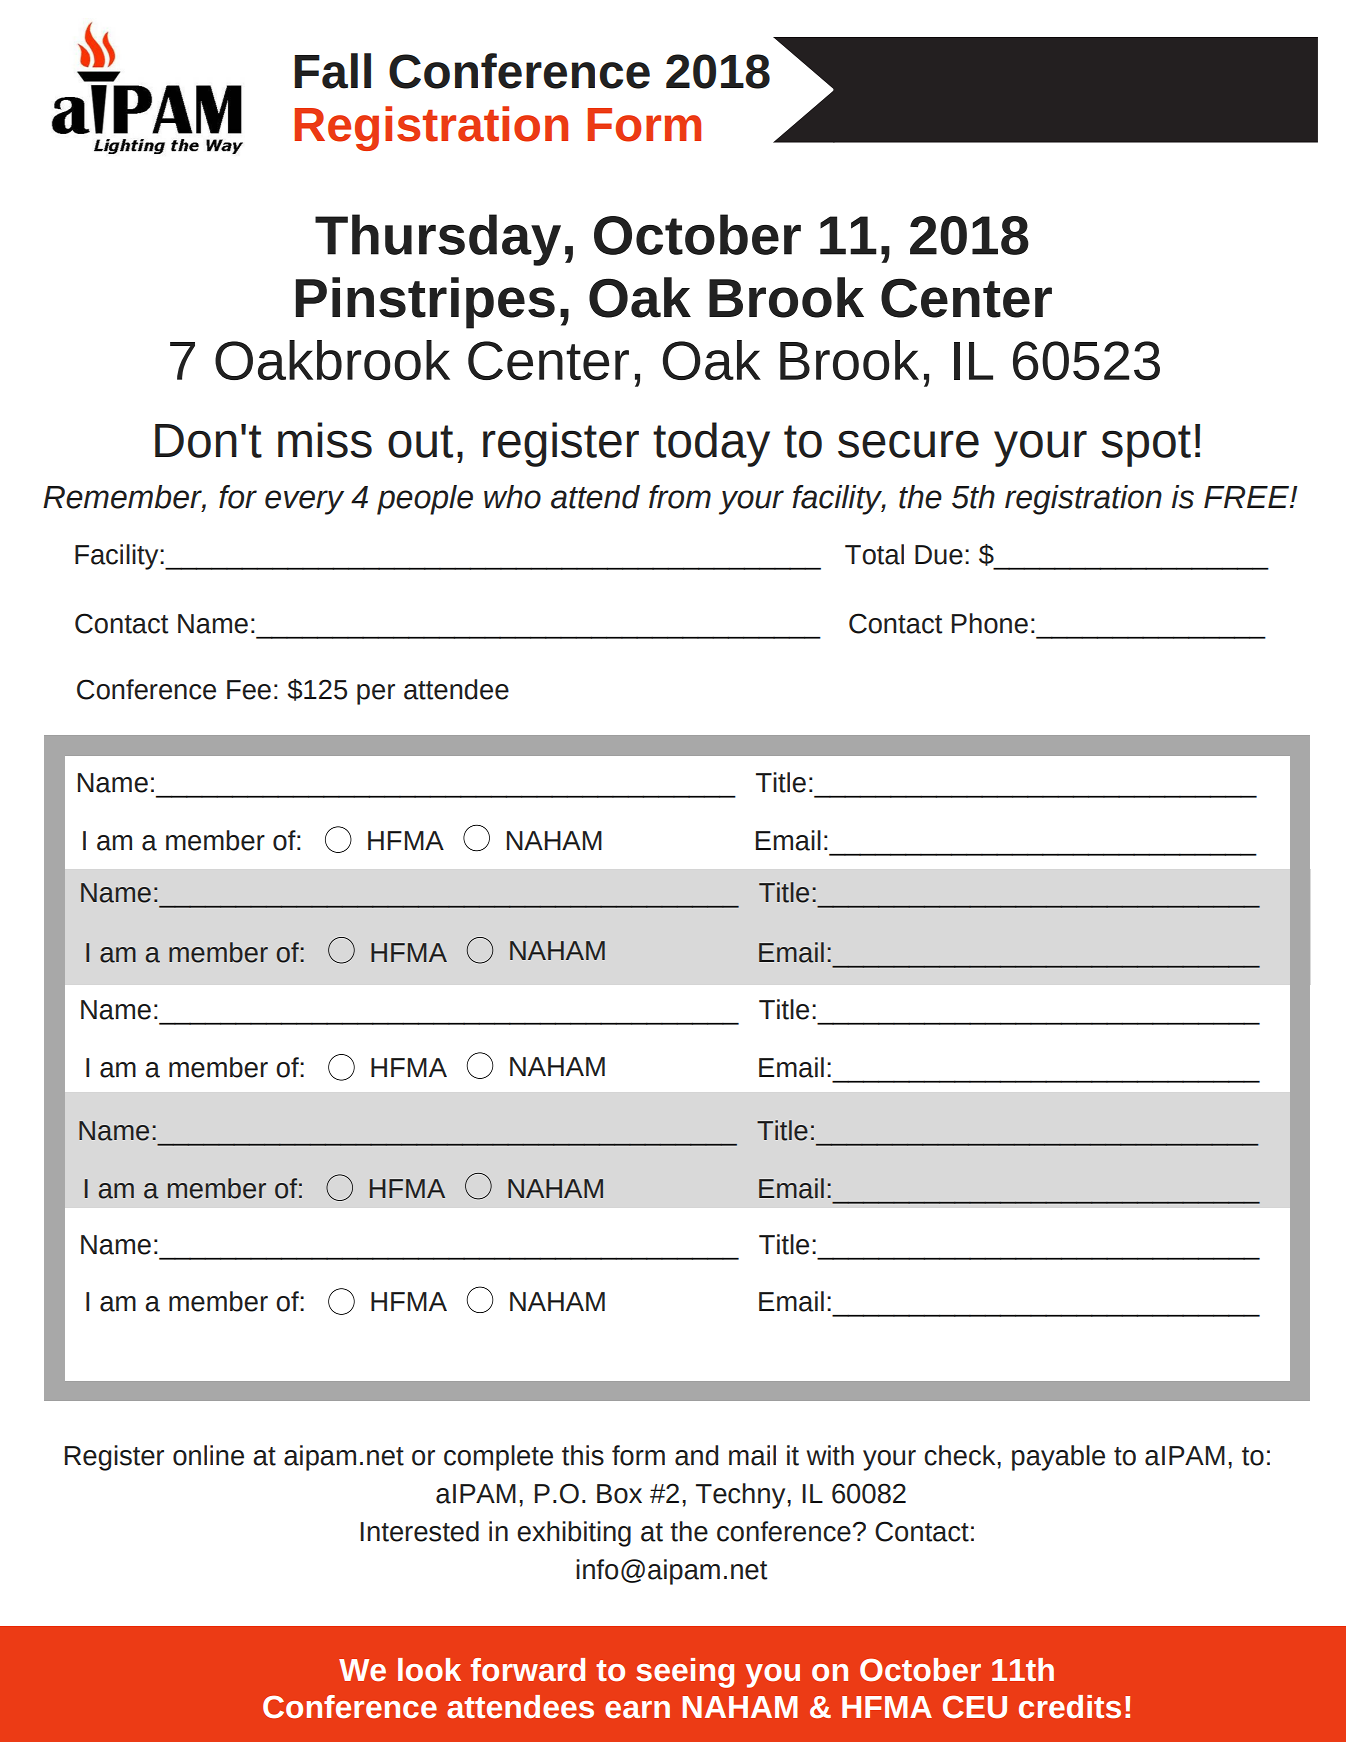 The width and height of the document is (1346, 1742). What do you see at coordinates (685, 1673) in the document?
I see `seeing` at bounding box center [685, 1673].
